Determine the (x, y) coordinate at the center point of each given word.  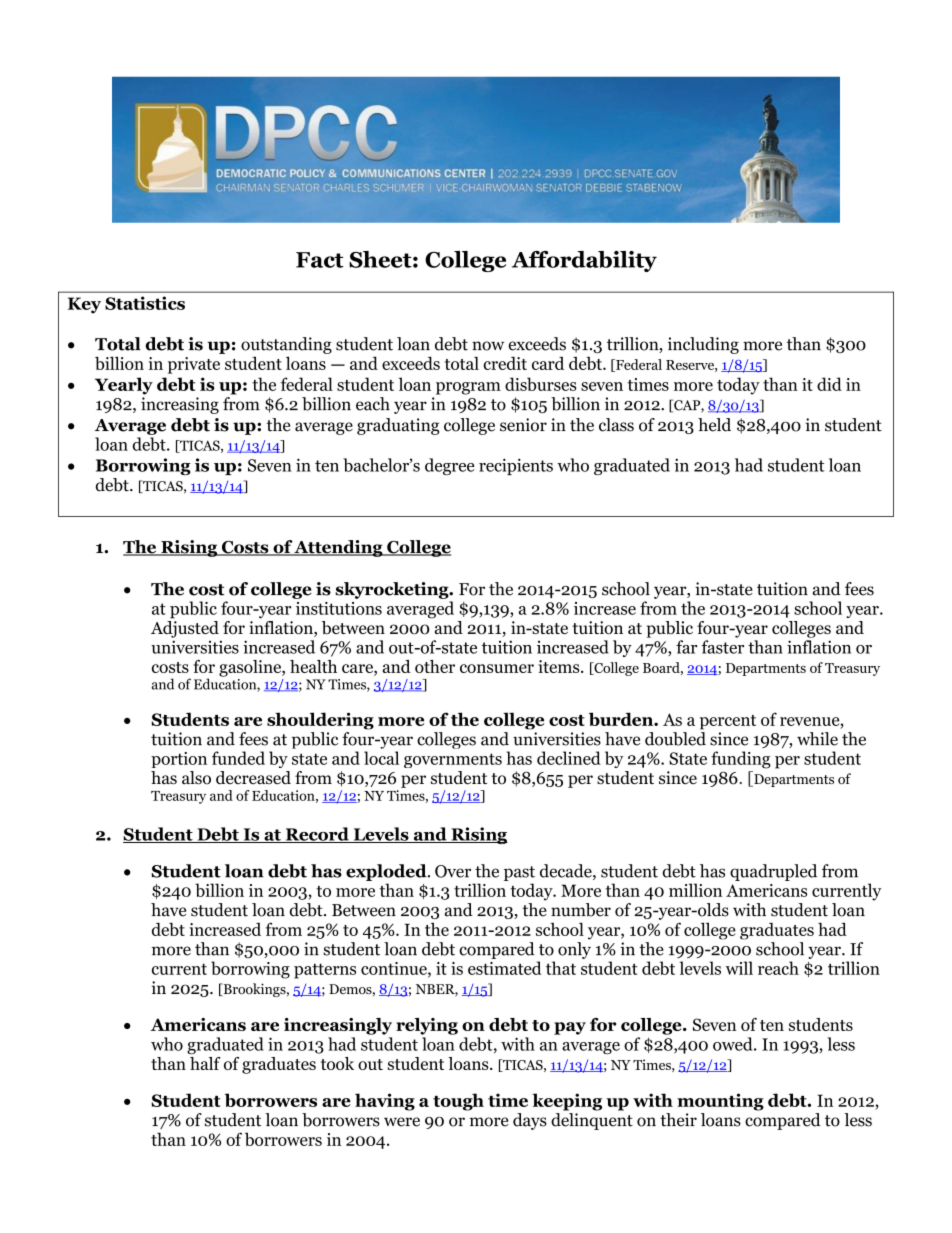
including (703, 345)
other (435, 666)
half (205, 1063)
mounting (720, 1102)
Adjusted (185, 628)
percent (728, 722)
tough (458, 1102)
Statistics (145, 303)
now (488, 346)
